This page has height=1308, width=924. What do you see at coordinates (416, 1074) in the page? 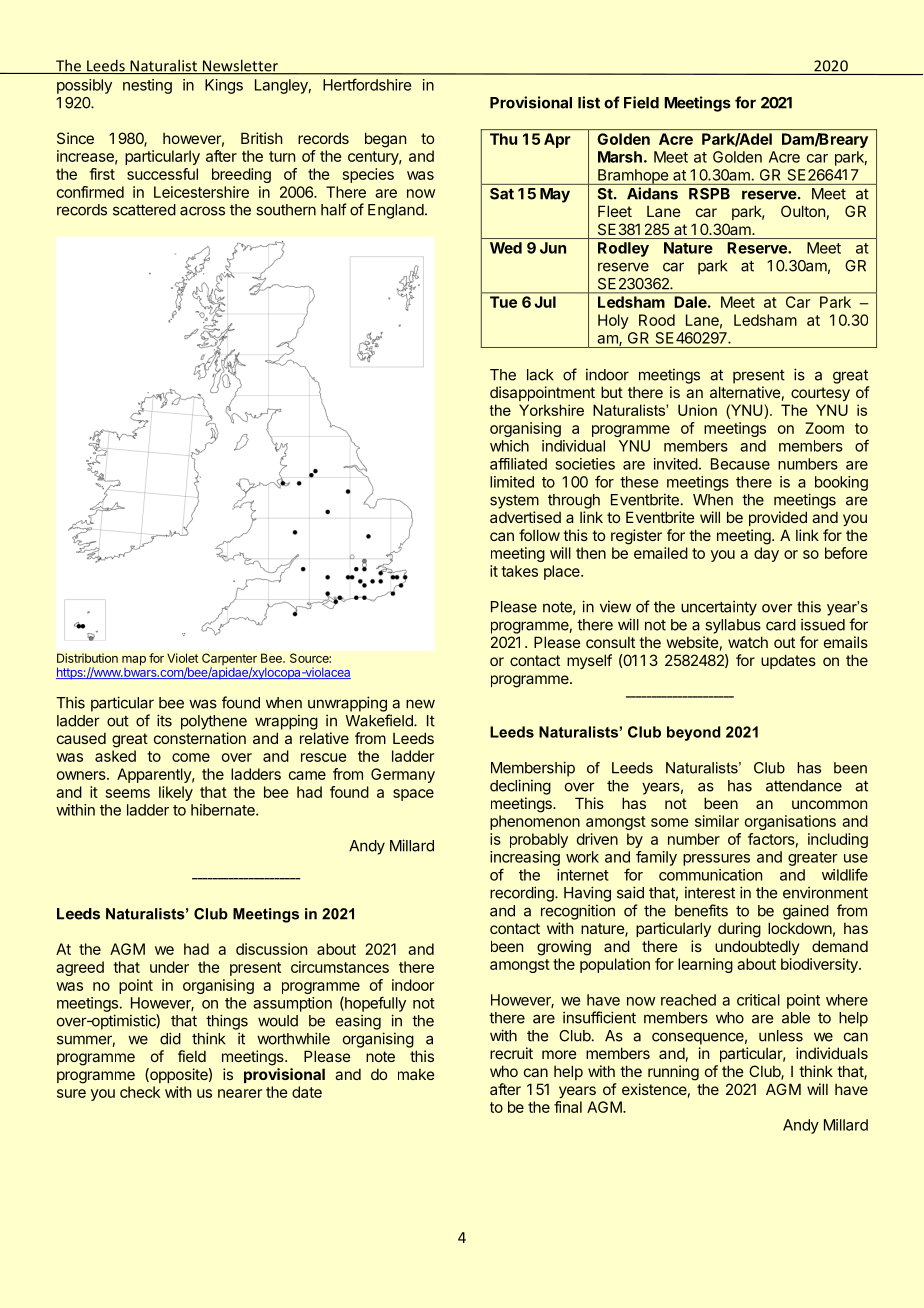
I see `make` at bounding box center [416, 1074].
